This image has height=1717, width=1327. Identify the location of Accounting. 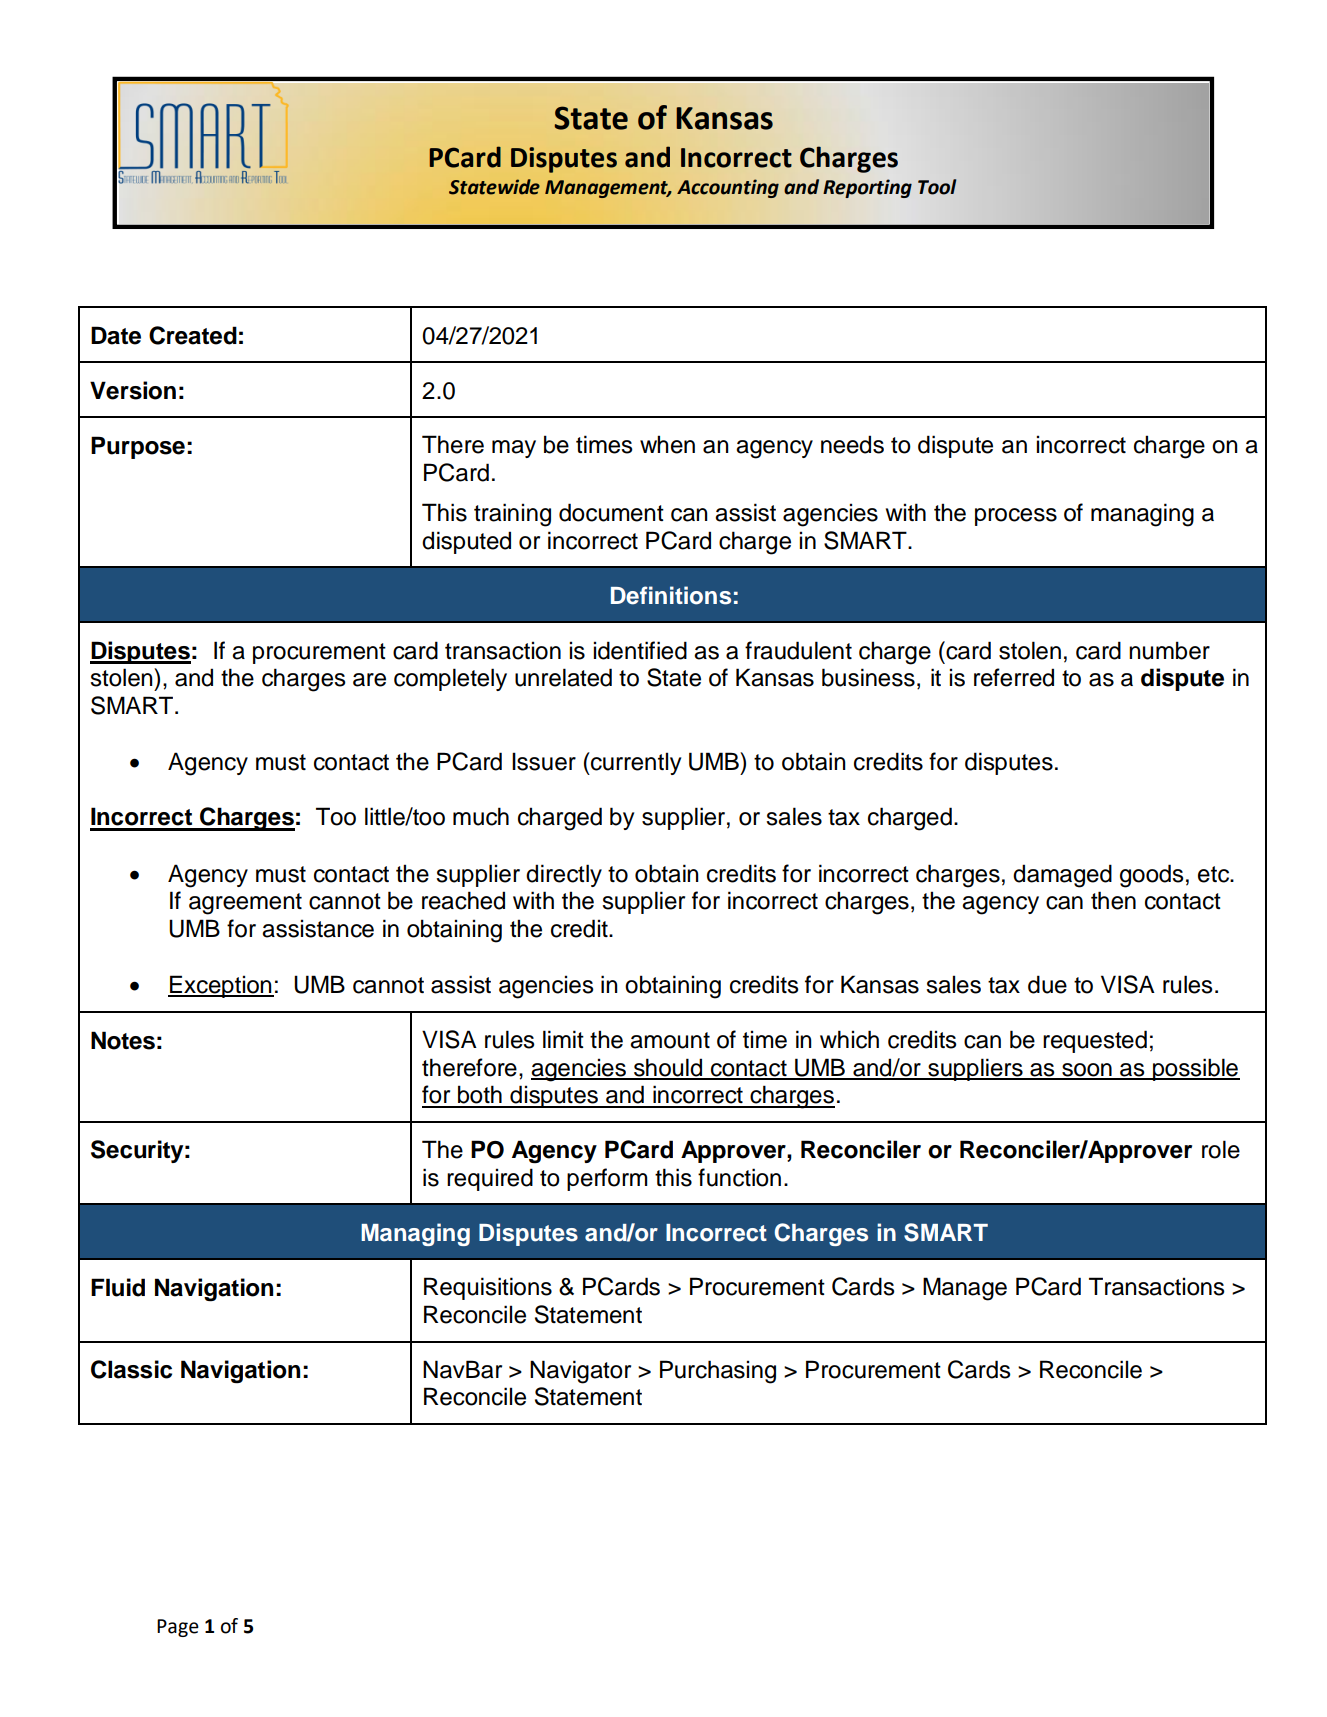
(728, 188).
